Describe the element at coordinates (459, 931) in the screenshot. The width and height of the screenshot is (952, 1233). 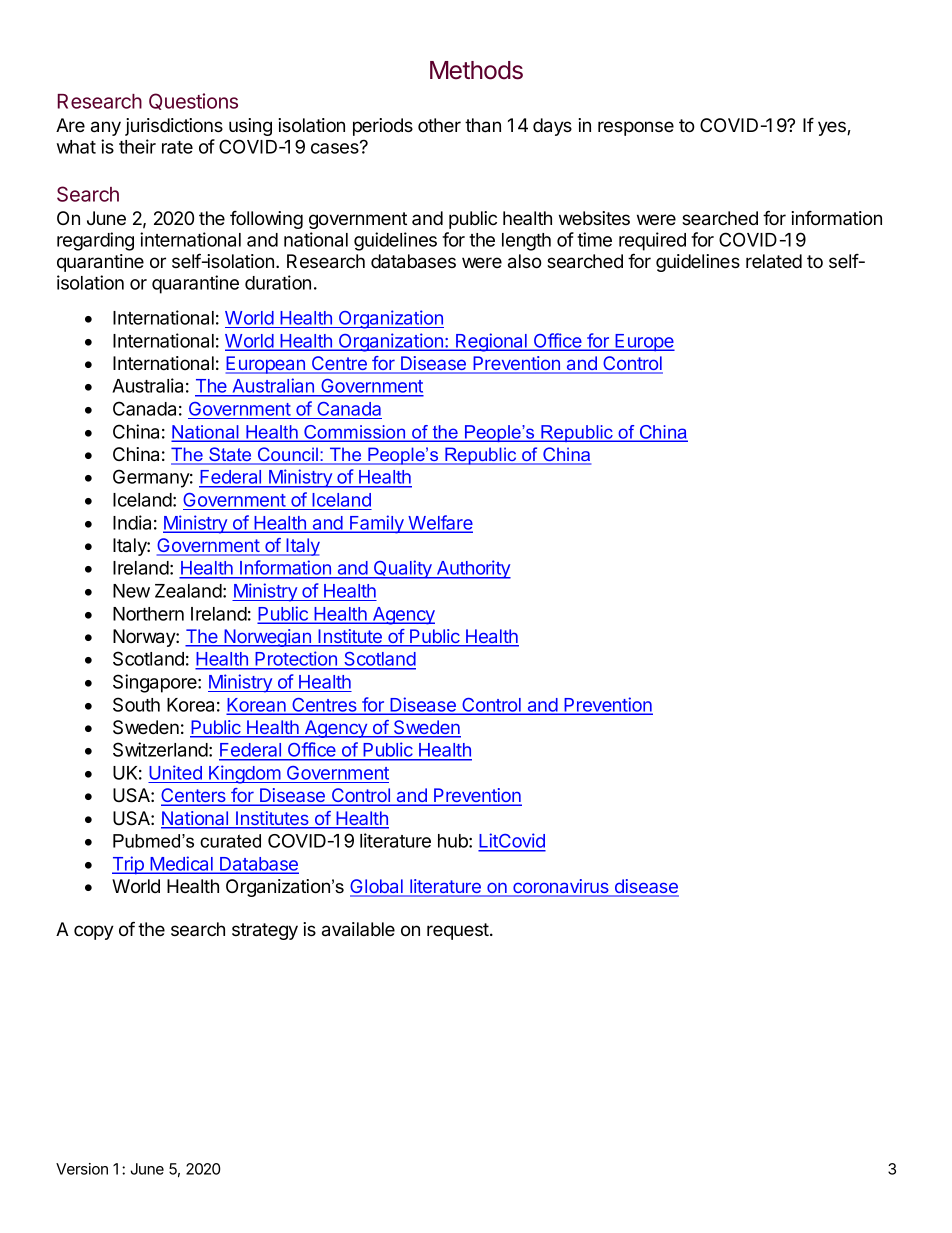
I see `request` at that location.
